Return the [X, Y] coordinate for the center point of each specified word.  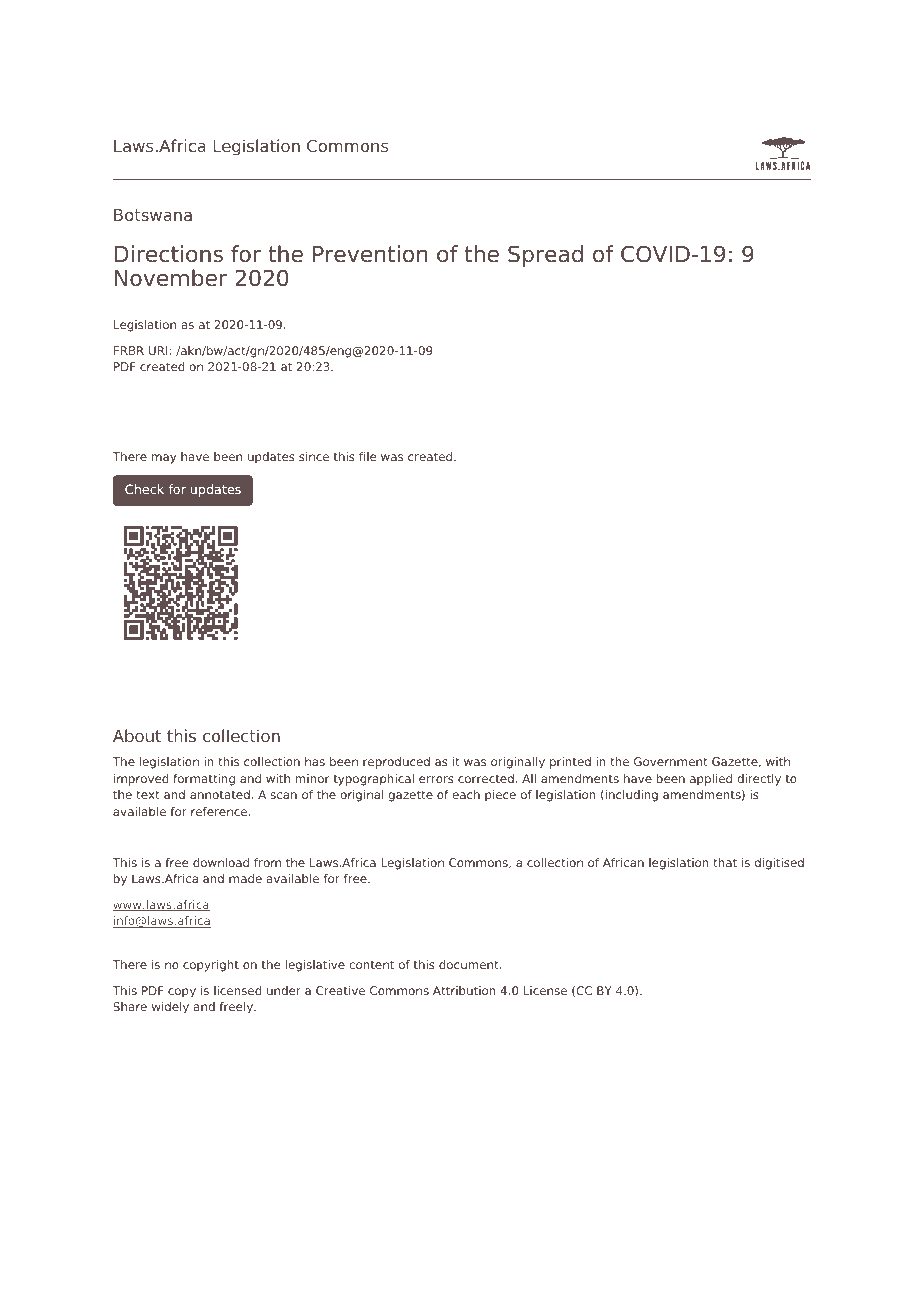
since [314, 456]
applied [711, 780]
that [725, 862]
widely [170, 1008]
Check [144, 489]
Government [671, 761]
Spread [545, 256]
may [164, 459]
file [367, 456]
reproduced [396, 763]
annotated [220, 794]
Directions [169, 254]
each [466, 794]
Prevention [370, 254]
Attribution [464, 990]
